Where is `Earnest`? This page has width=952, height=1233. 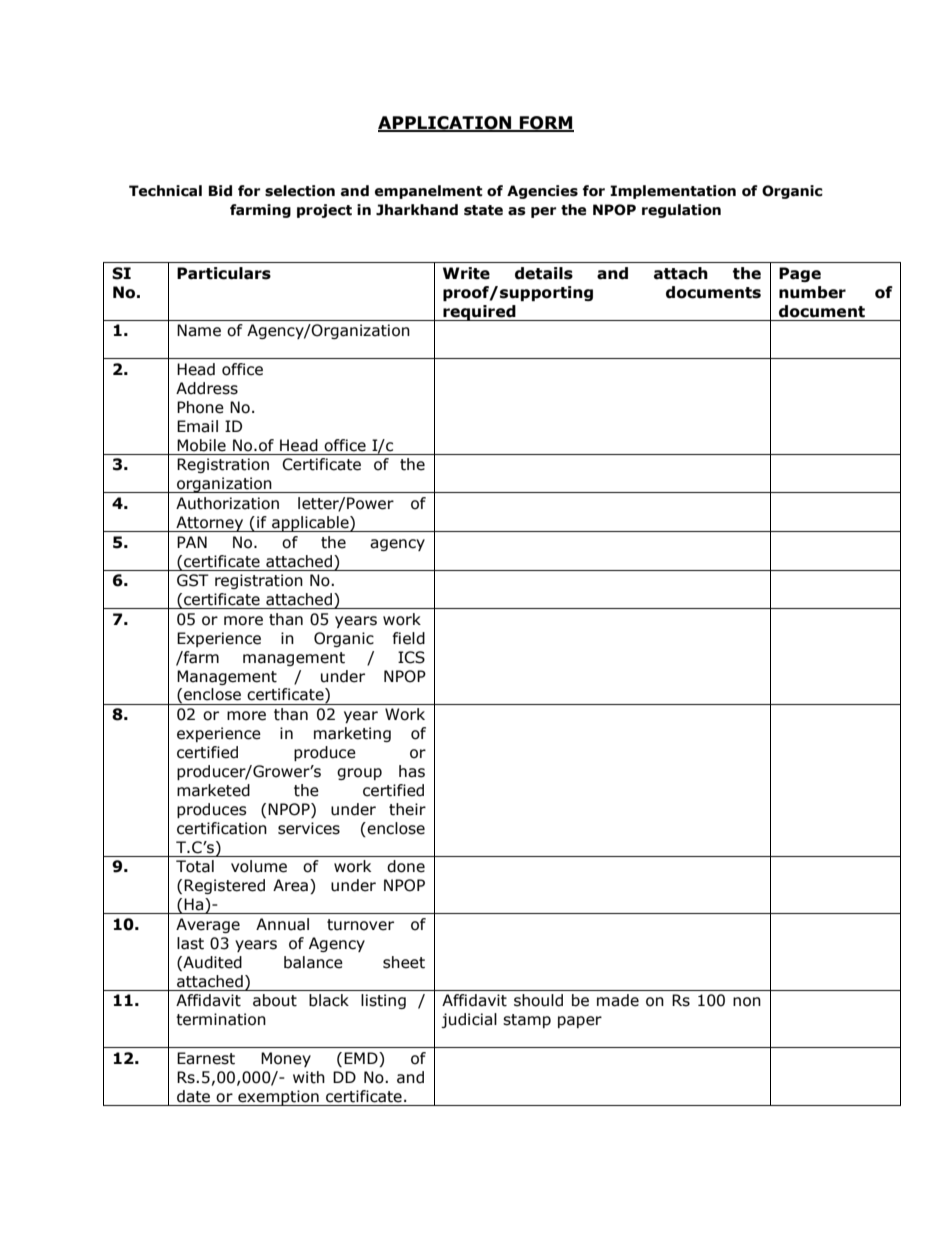
Earnest is located at coordinates (206, 1058).
